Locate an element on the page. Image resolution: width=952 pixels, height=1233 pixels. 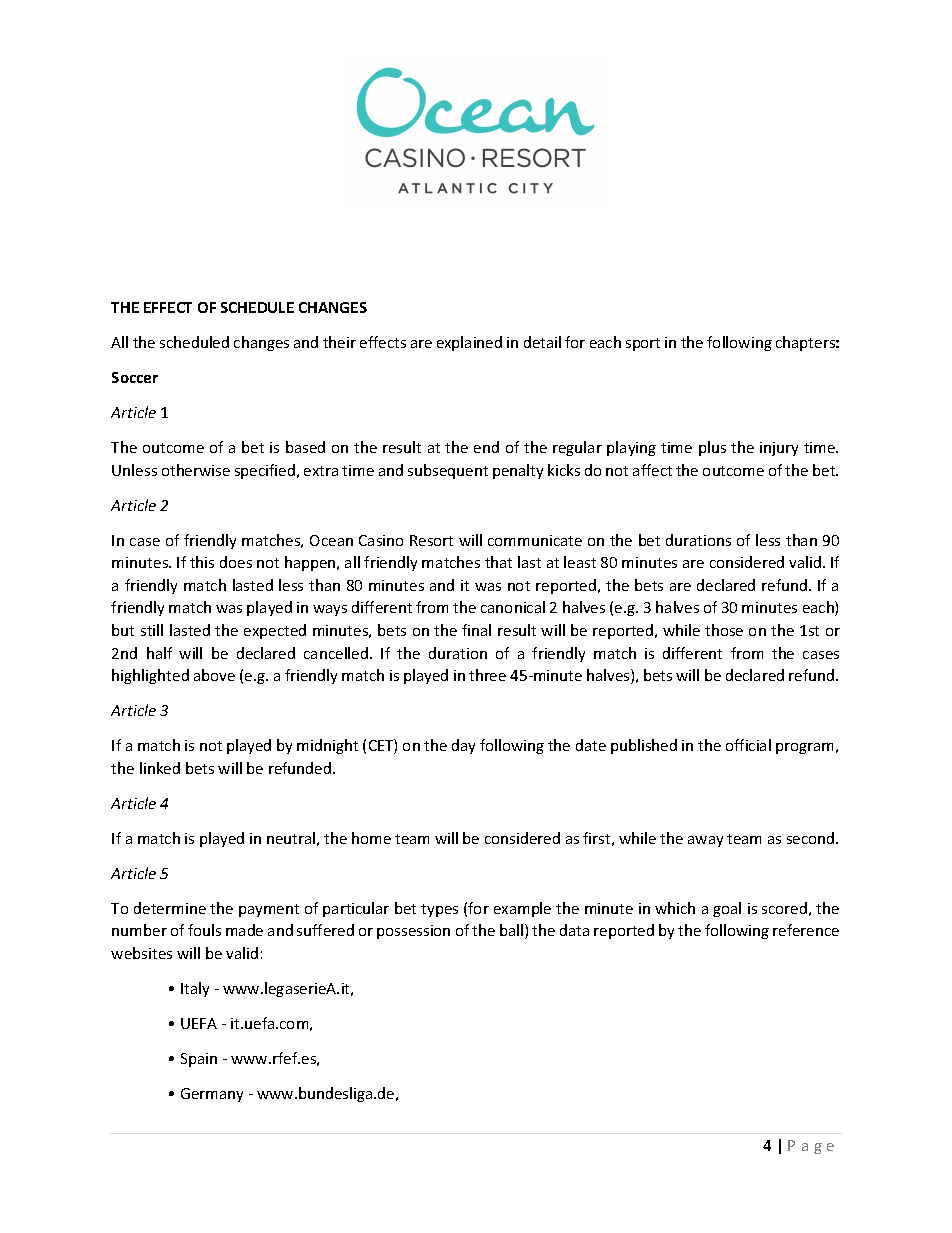
Page is located at coordinates (811, 1147).
